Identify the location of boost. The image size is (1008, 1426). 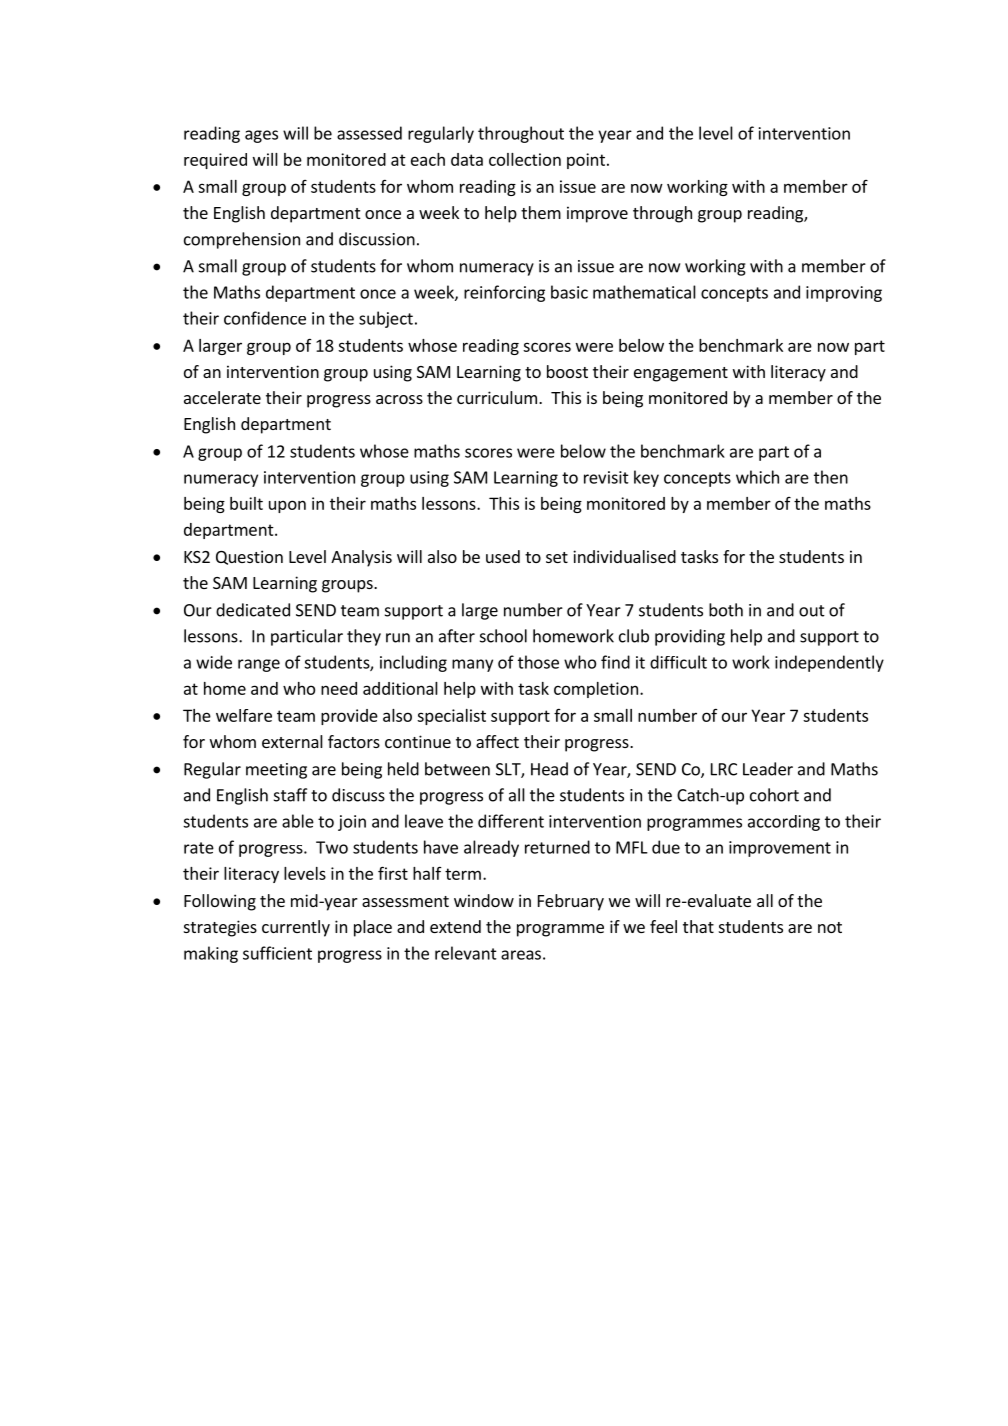
(567, 371).
